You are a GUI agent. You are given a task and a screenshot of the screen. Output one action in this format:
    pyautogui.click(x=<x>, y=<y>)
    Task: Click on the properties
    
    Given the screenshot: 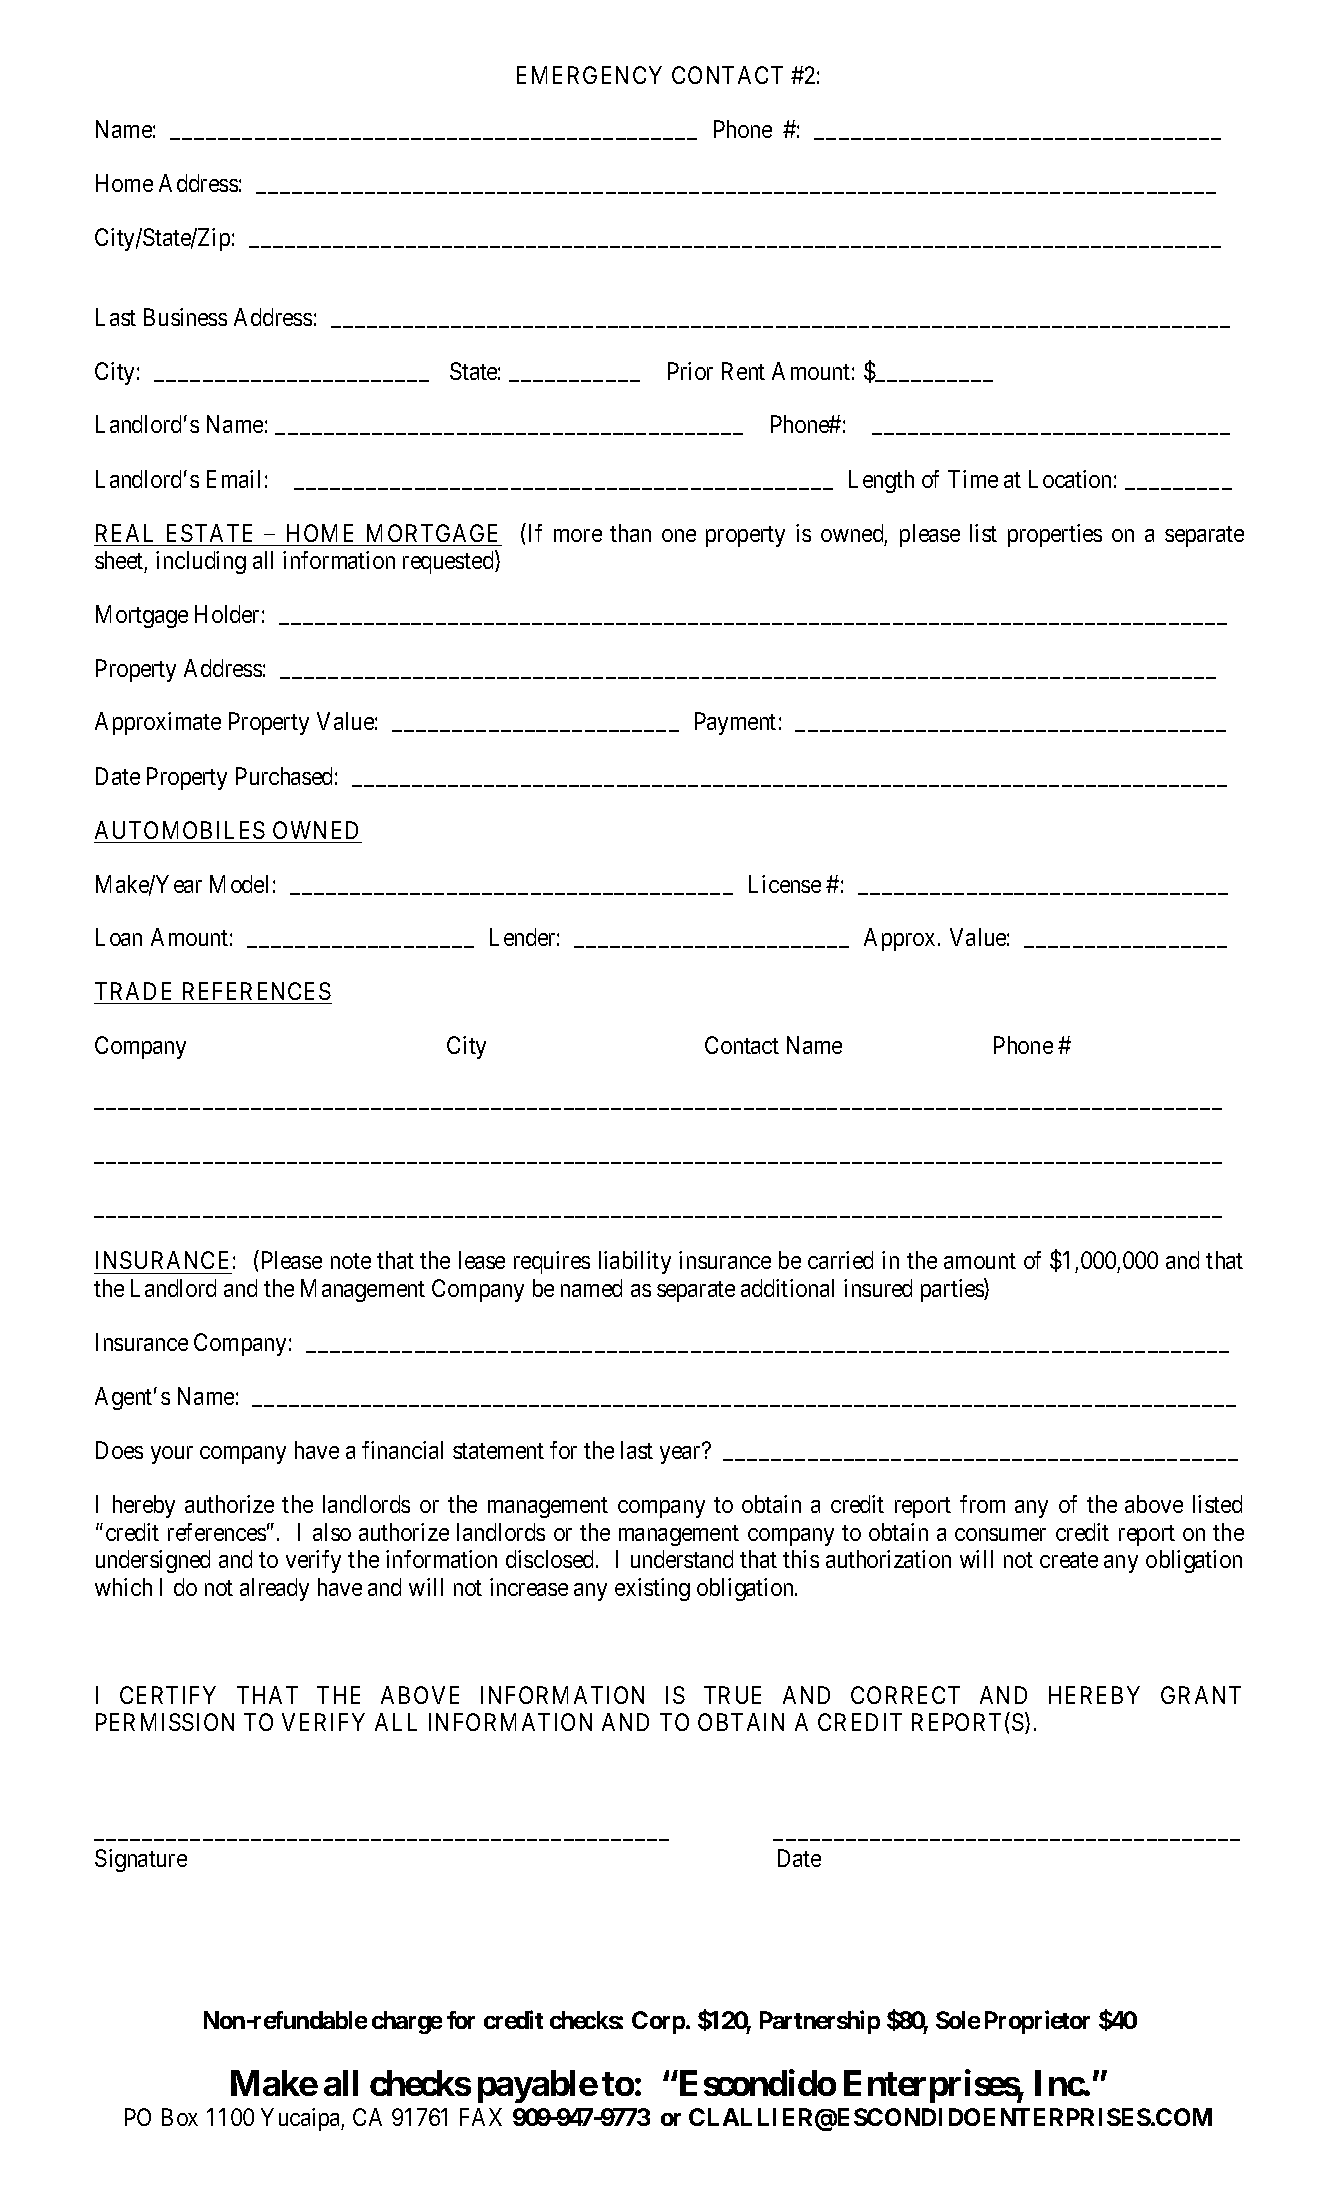 What is the action you would take?
    pyautogui.click(x=1055, y=535)
